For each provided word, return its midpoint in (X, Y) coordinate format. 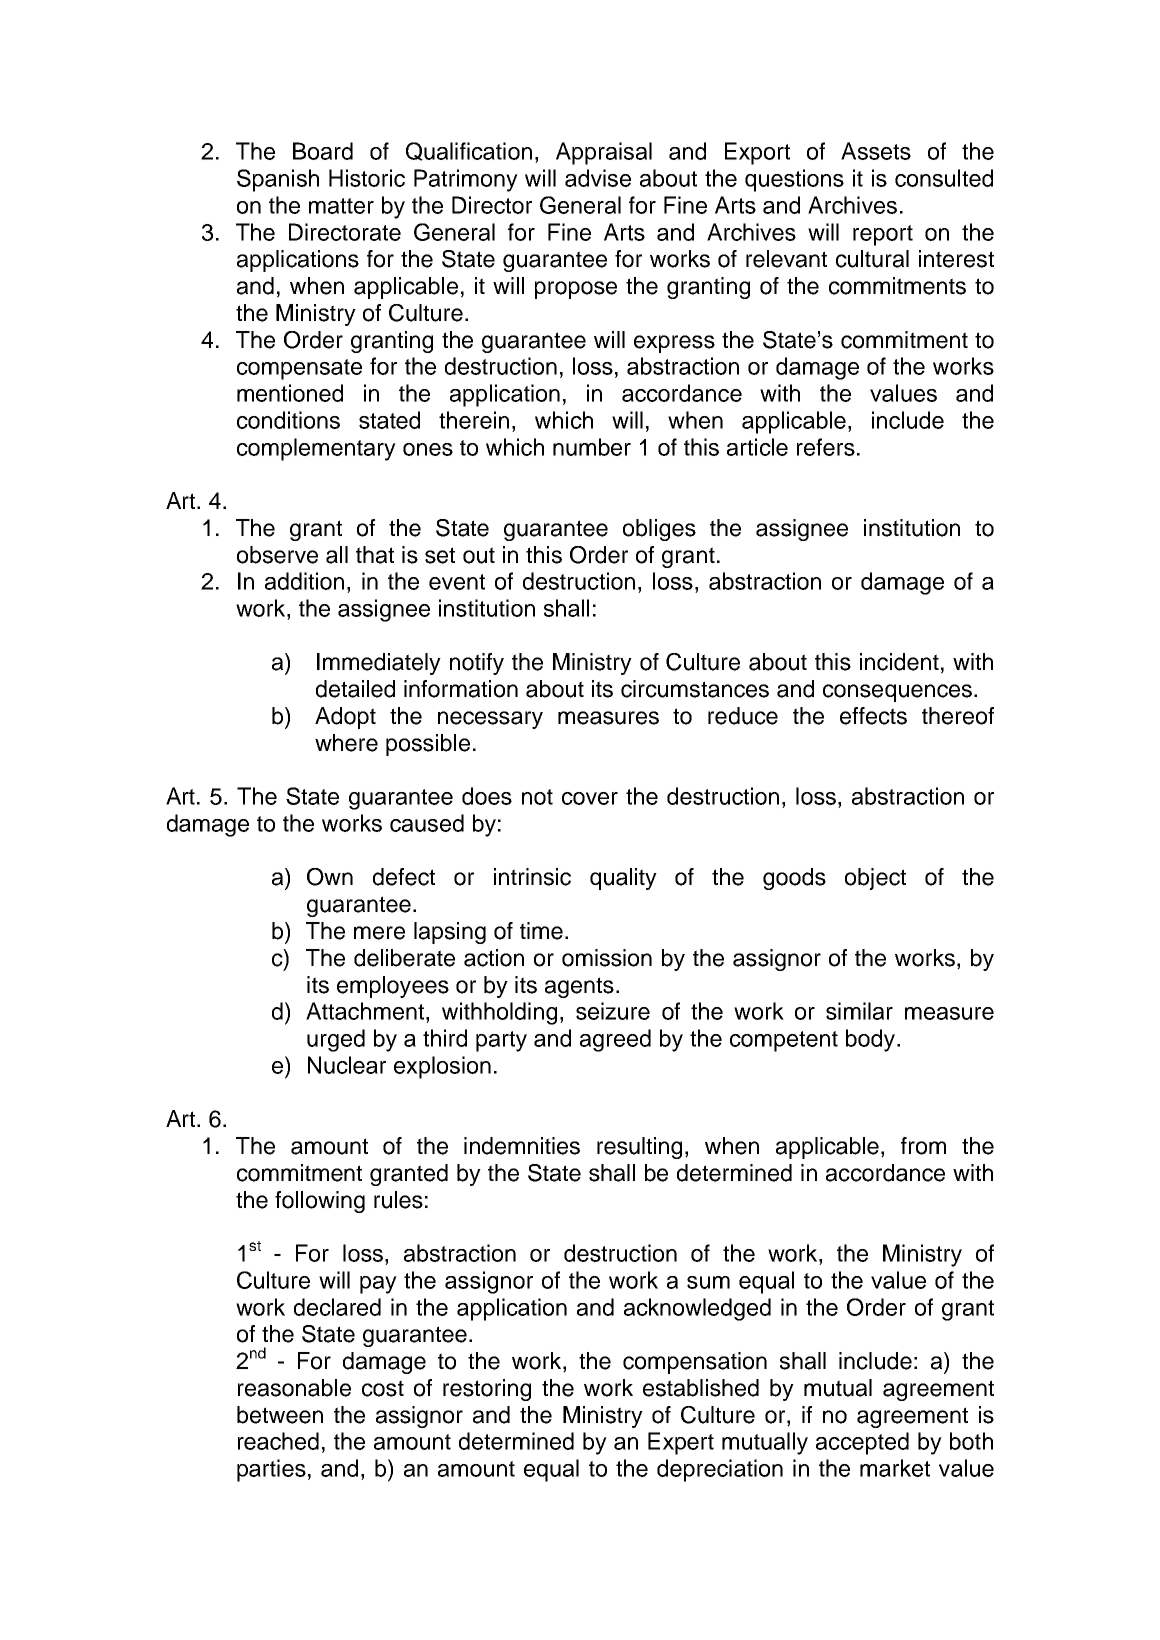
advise (598, 178)
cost (383, 1388)
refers (826, 447)
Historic (367, 178)
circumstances (695, 689)
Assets (876, 151)
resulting (639, 1148)
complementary (316, 449)
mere (379, 933)
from (923, 1146)
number (592, 447)
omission (607, 958)
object (875, 879)
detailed (355, 689)
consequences (897, 693)
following (320, 1202)
